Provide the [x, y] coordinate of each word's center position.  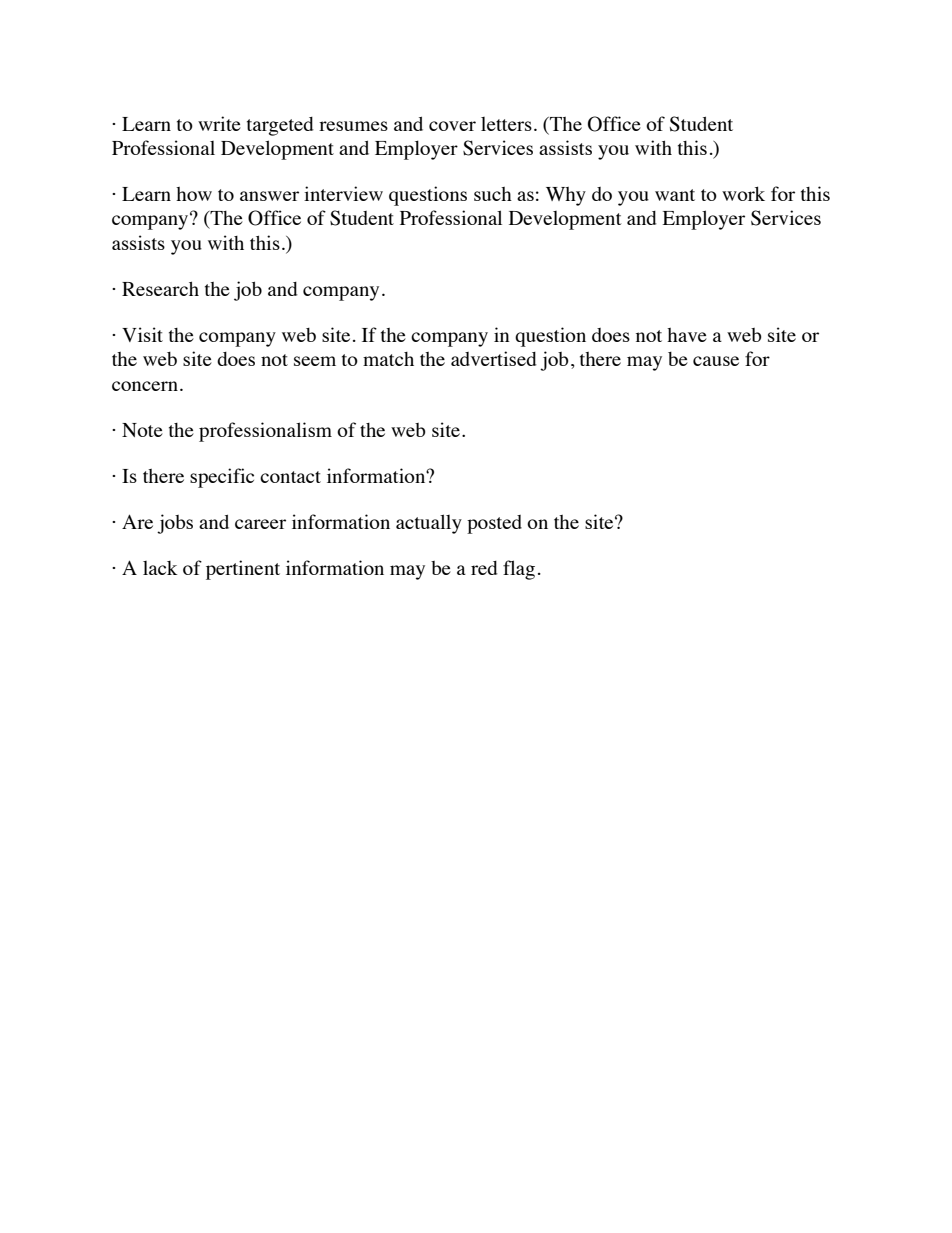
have [687, 335]
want [675, 195]
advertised [494, 358]
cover [452, 126]
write [219, 123]
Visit [142, 334]
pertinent [243, 570]
